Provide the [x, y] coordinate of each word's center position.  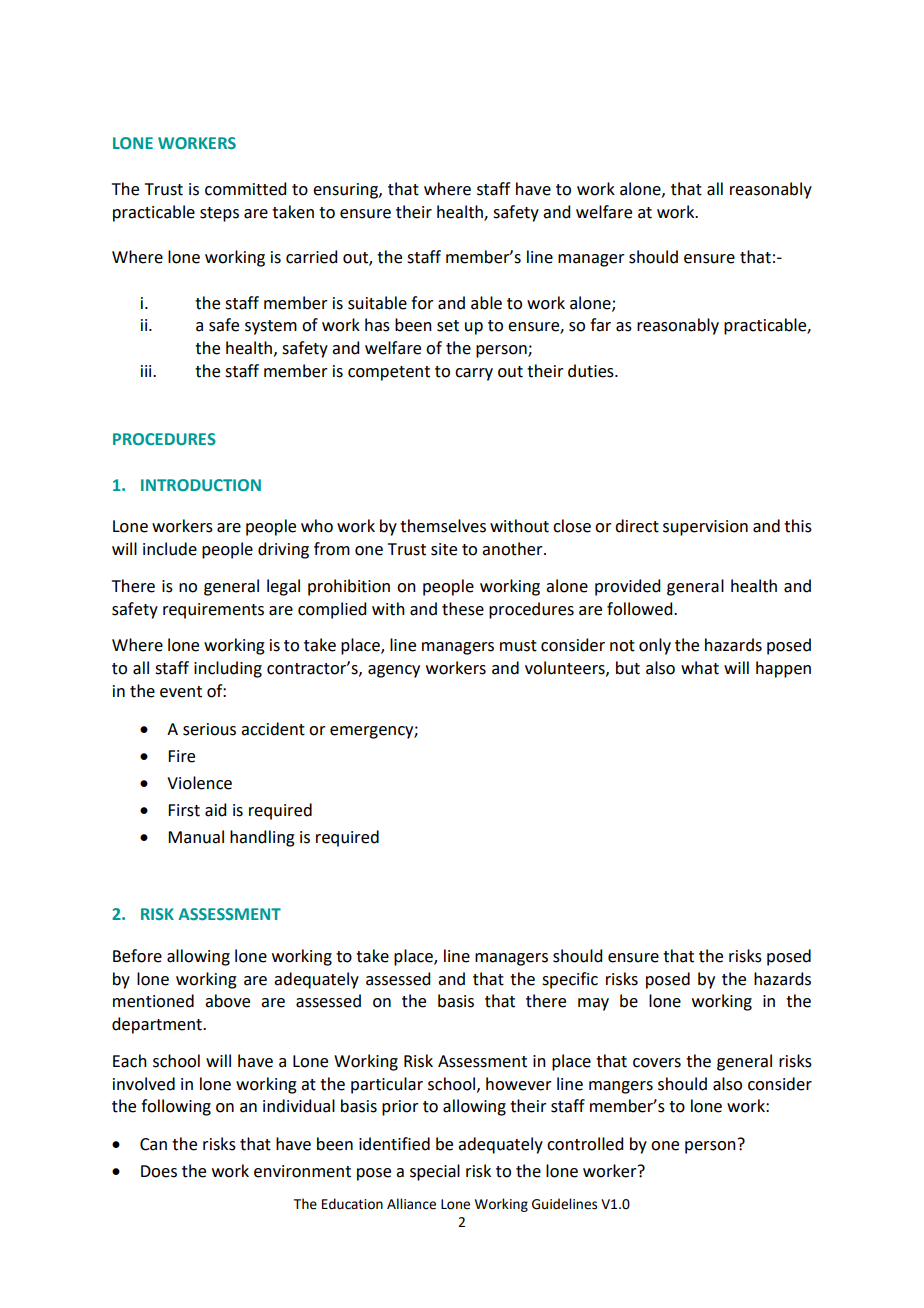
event [181, 692]
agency [394, 671]
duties [592, 371]
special [435, 1172]
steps [219, 214]
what [700, 668]
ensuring [346, 191]
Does [159, 1171]
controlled [585, 1144]
